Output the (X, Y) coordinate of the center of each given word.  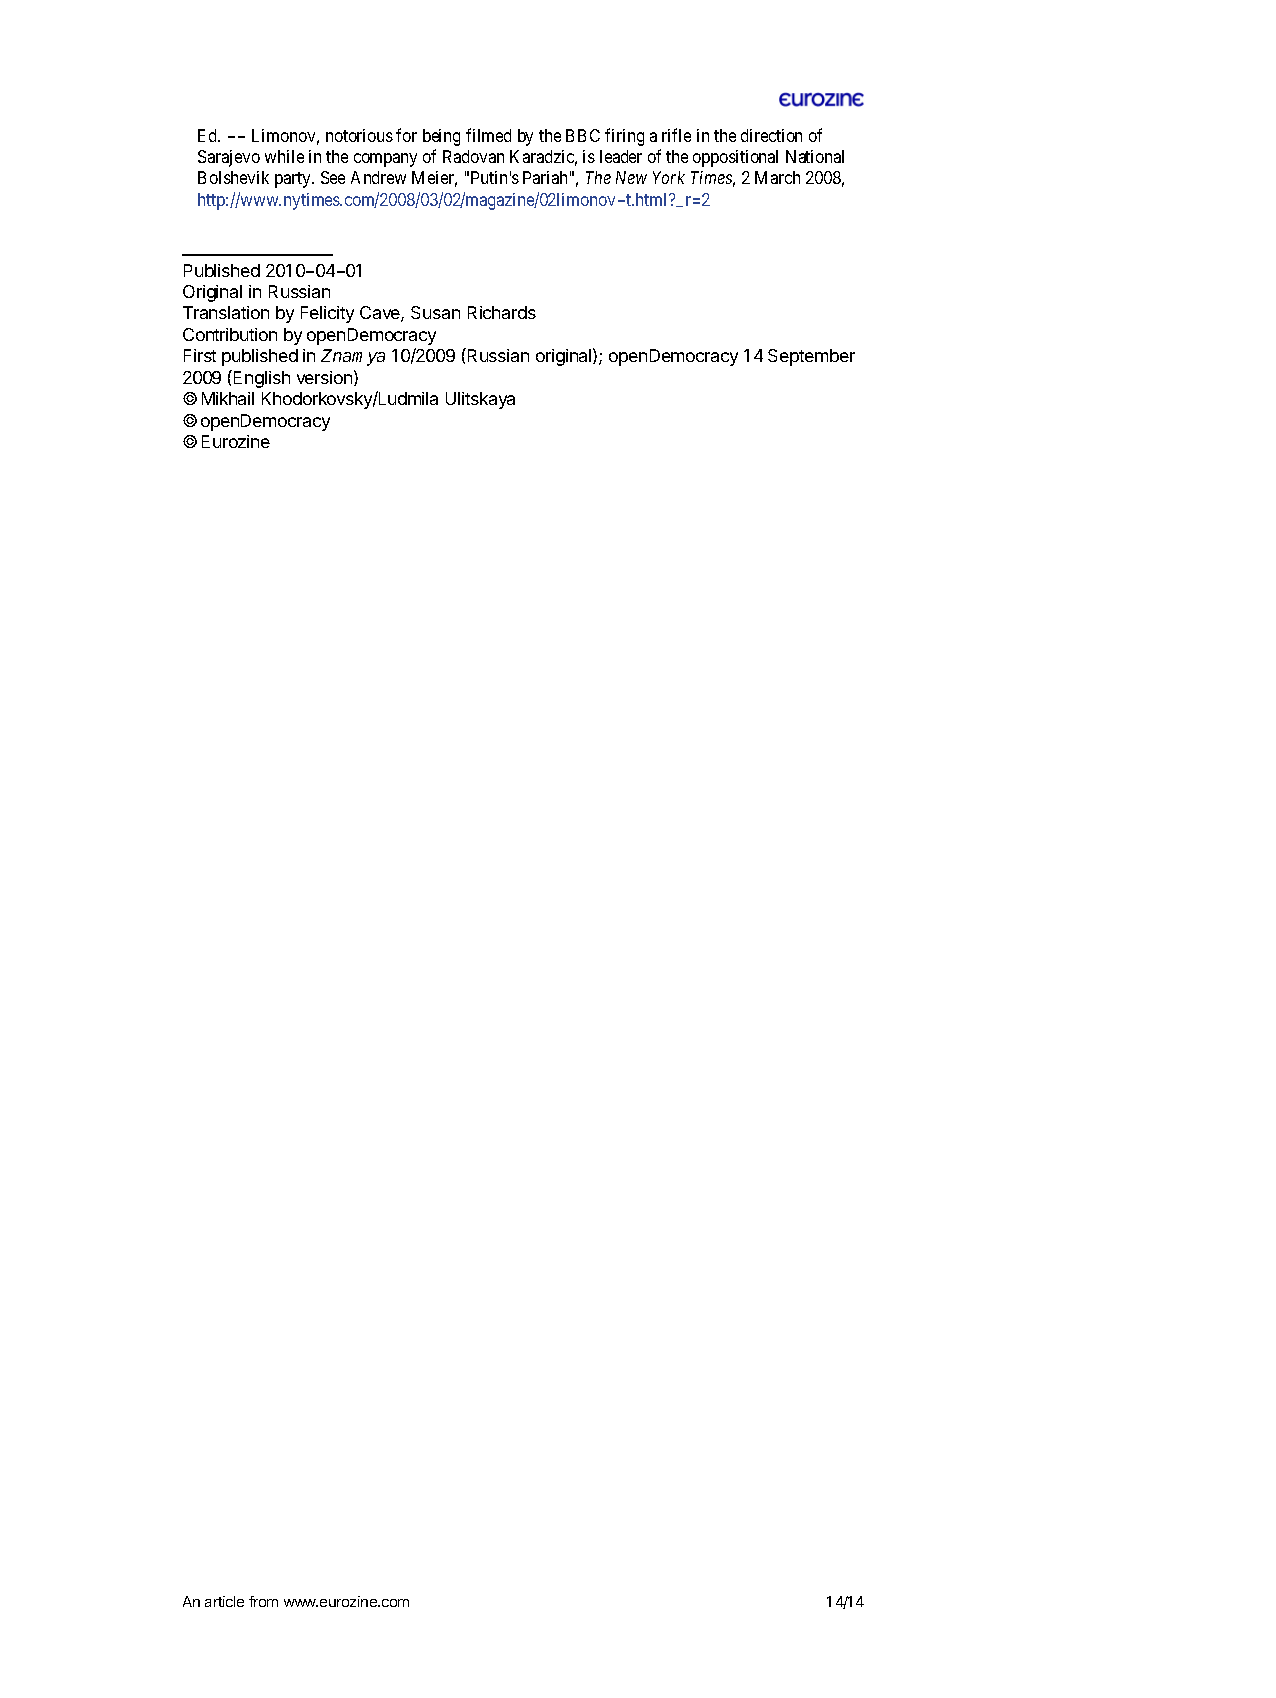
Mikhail (228, 398)
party (294, 180)
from (263, 1601)
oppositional (735, 158)
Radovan (473, 156)
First (200, 355)
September (811, 357)
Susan (435, 312)
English (262, 379)
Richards (502, 312)
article (224, 1601)
